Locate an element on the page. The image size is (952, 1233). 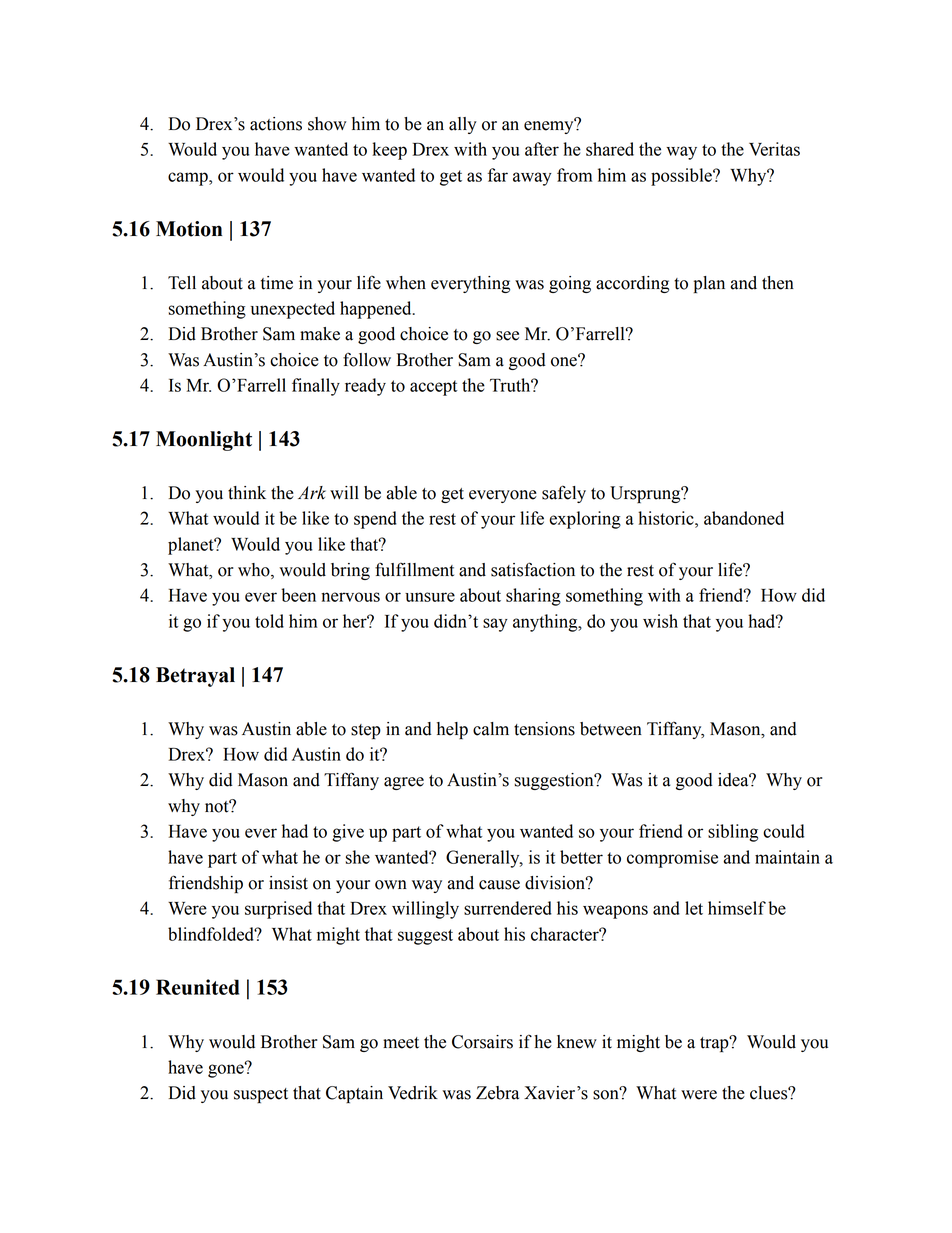
then is located at coordinates (778, 283).
